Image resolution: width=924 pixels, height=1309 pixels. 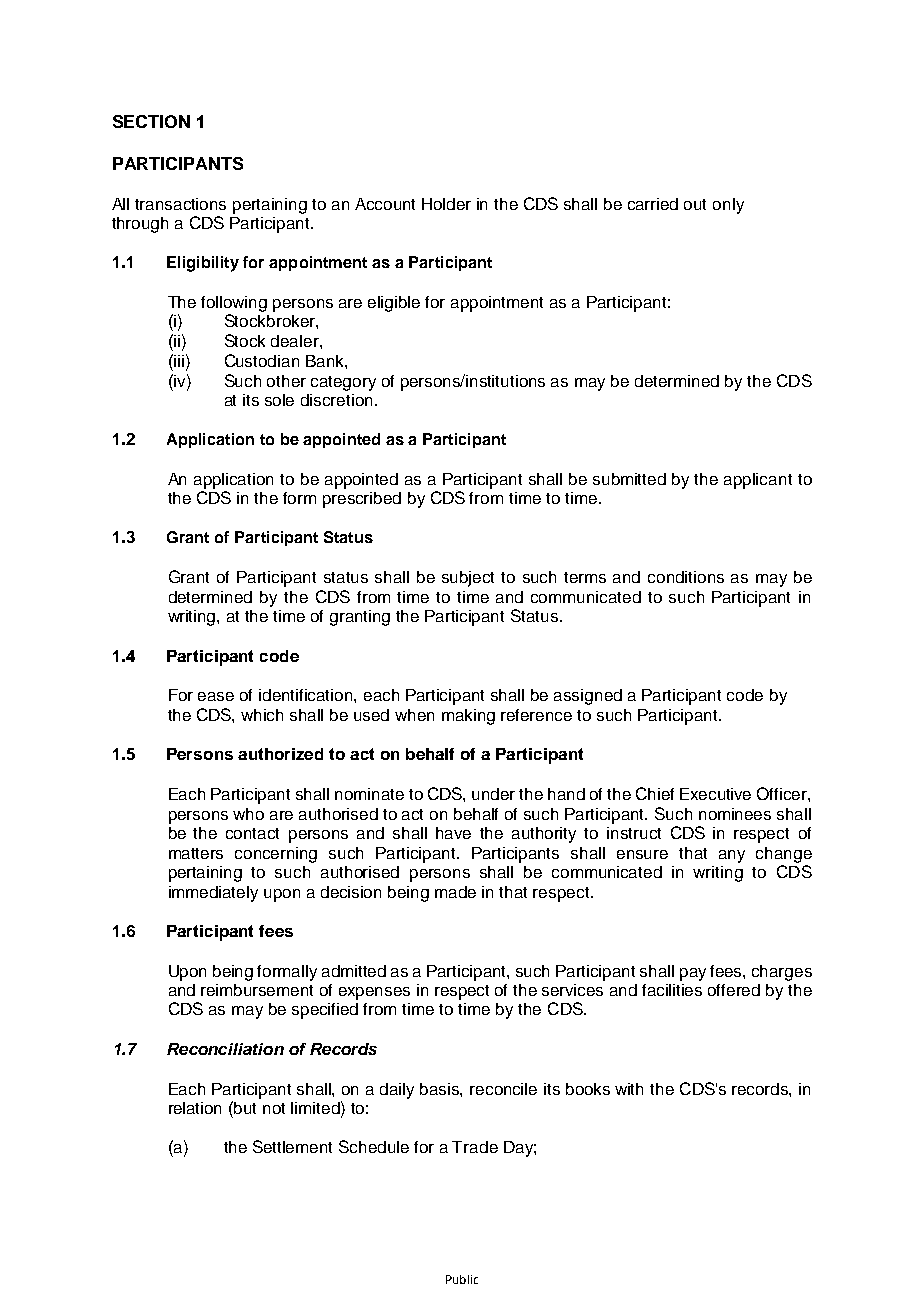 What do you see at coordinates (180, 204) in the page?
I see `transactions` at bounding box center [180, 204].
